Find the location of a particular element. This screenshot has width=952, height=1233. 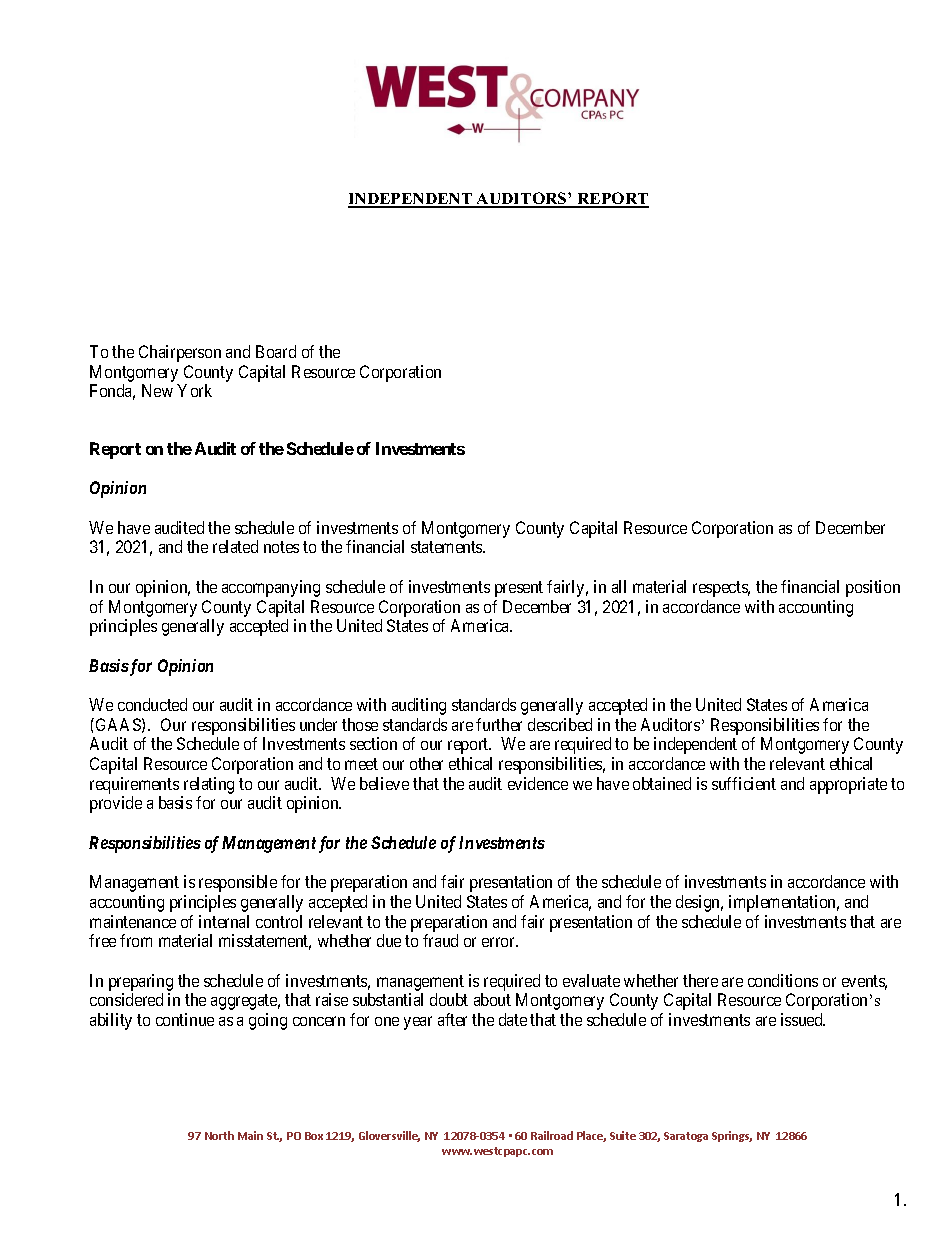

position is located at coordinates (873, 588).
